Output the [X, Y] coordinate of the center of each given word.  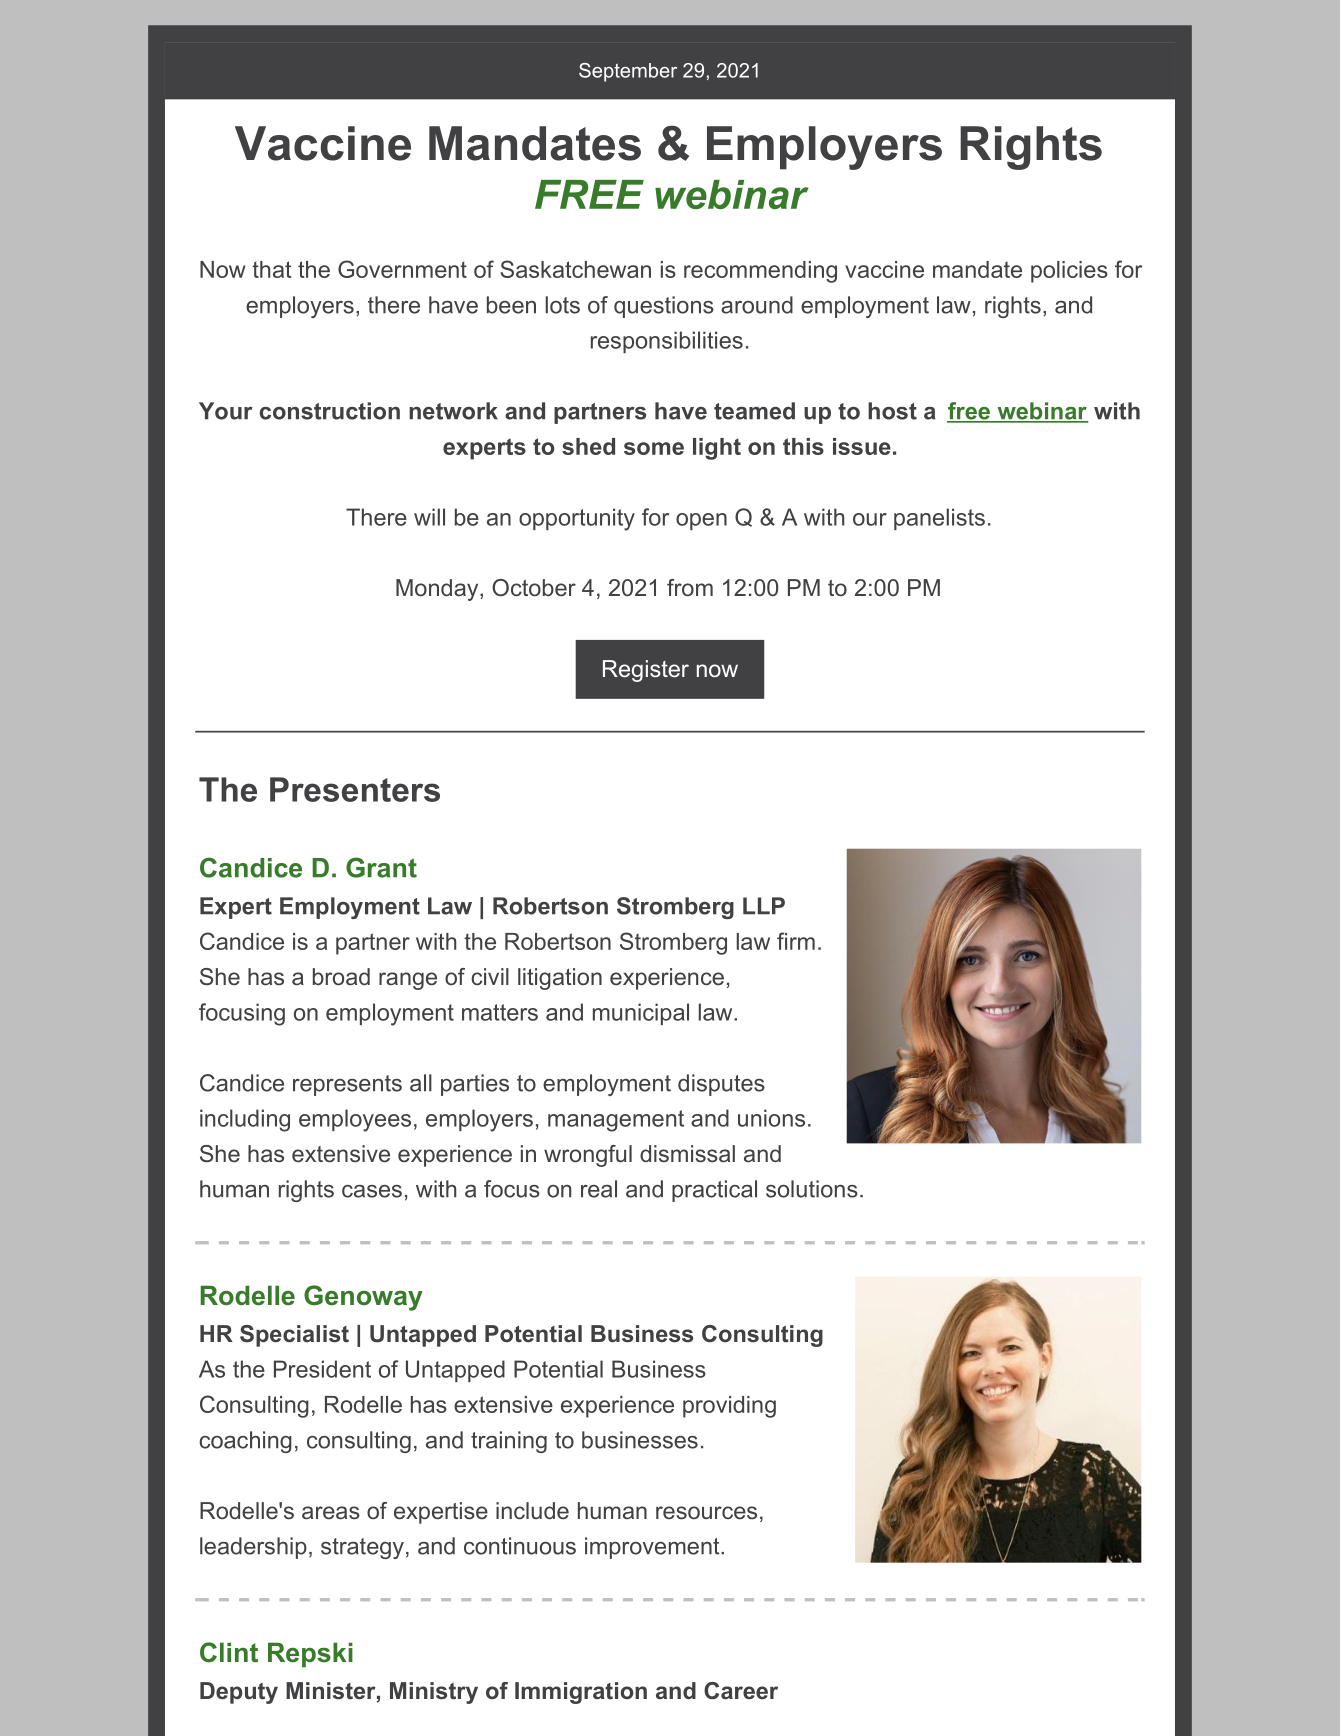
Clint [229, 1652]
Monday [438, 590]
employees [355, 1120]
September [628, 72]
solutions [812, 1189]
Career [741, 1691]
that [271, 269]
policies [1069, 272]
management [616, 1121]
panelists [939, 519]
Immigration [581, 1693]
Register [646, 671]
